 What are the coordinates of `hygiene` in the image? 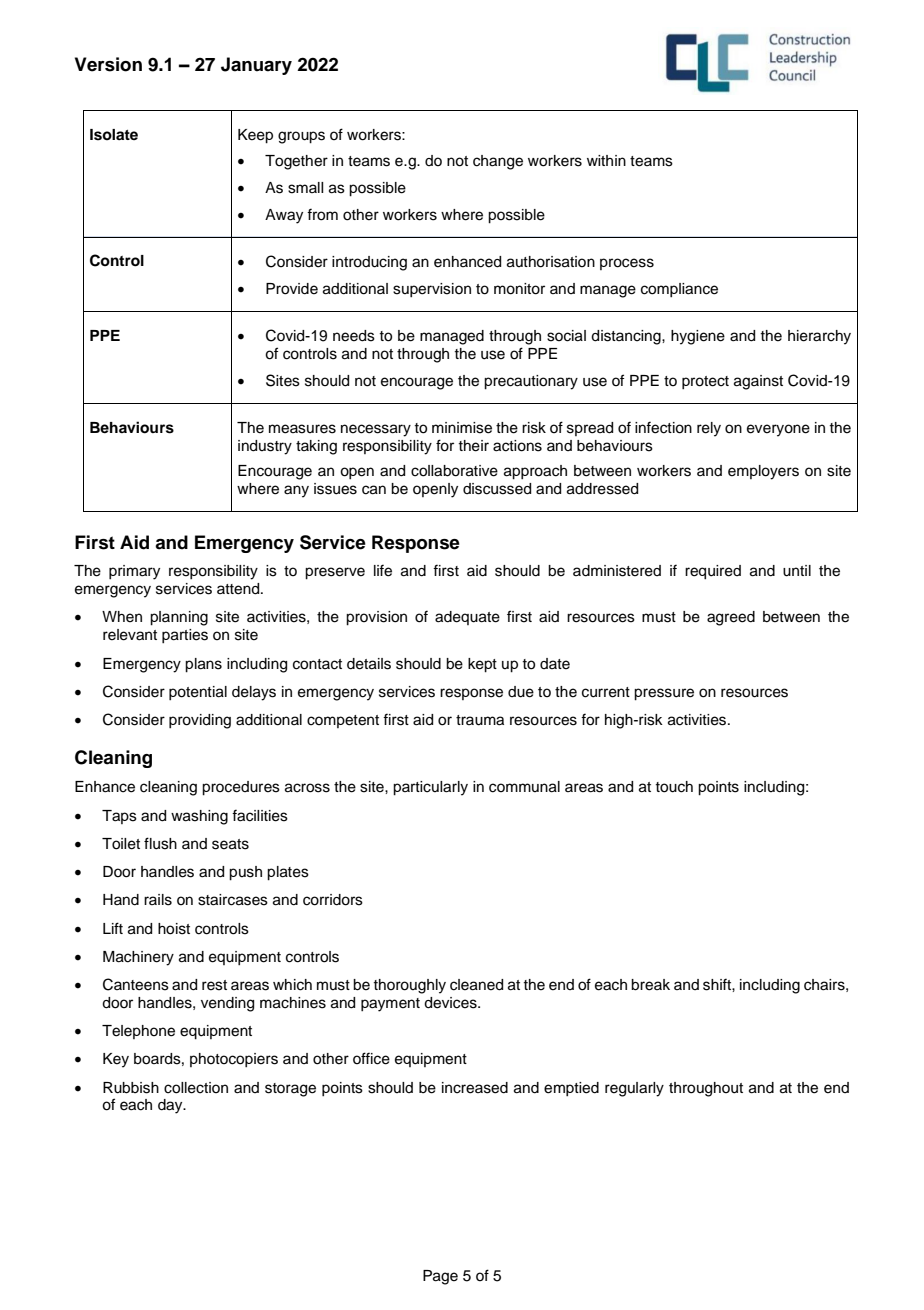 It's located at (698, 337).
